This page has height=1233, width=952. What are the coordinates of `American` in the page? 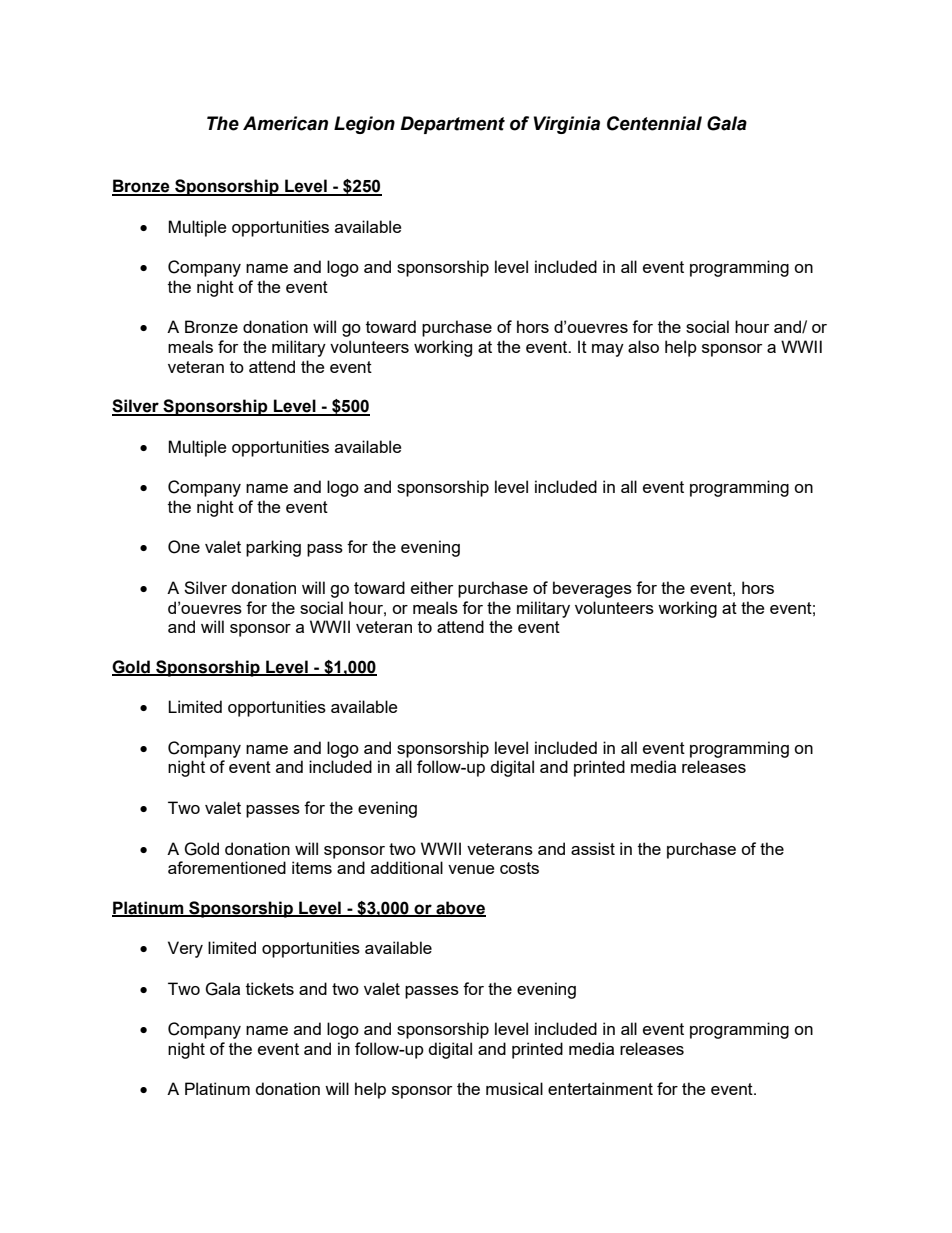 It's located at (285, 123).
